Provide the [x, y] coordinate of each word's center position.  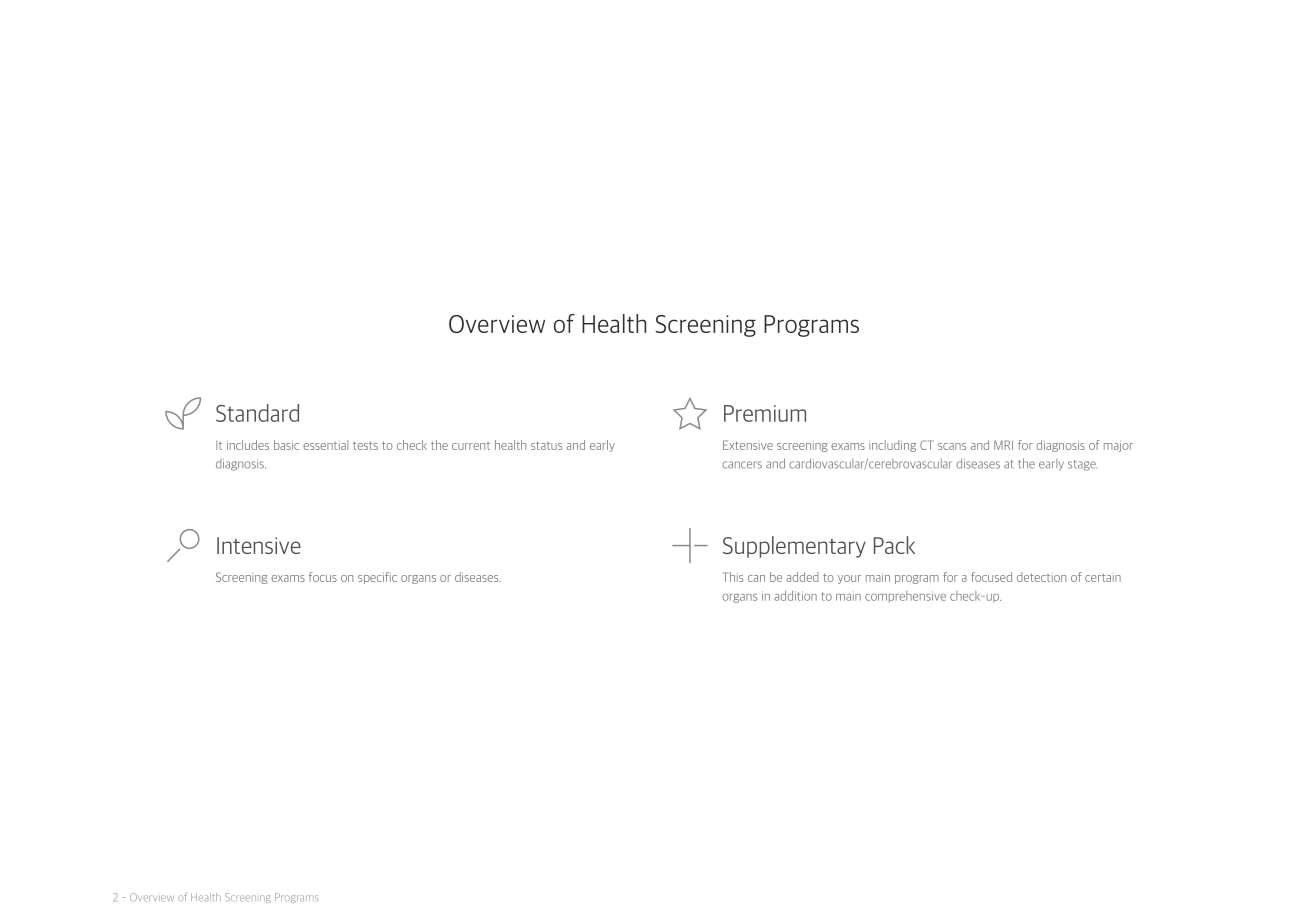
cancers [742, 465]
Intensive [259, 545]
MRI [1003, 445]
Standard [257, 413]
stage [1083, 465]
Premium [765, 413]
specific [377, 578]
